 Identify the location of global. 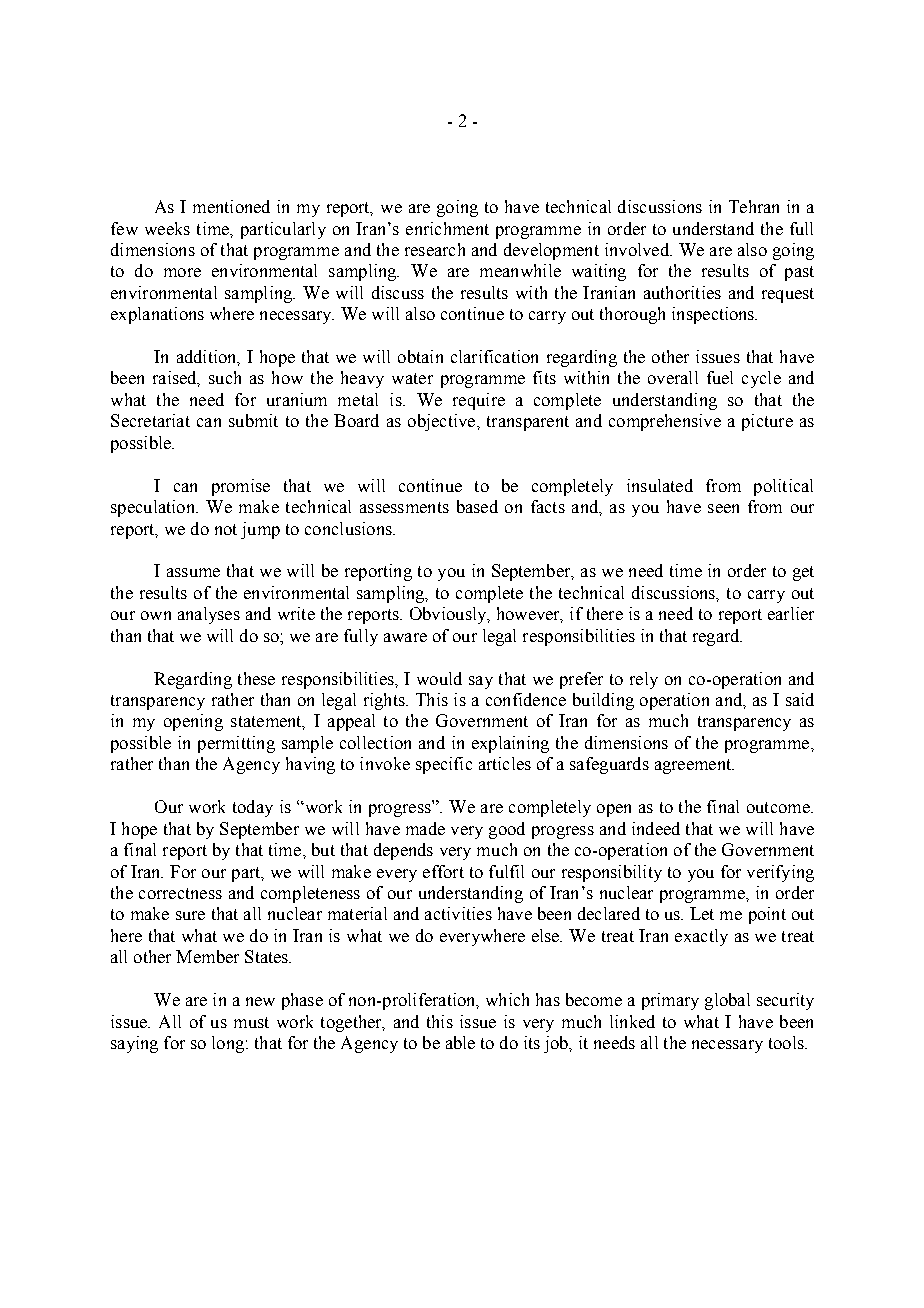
(727, 1001).
